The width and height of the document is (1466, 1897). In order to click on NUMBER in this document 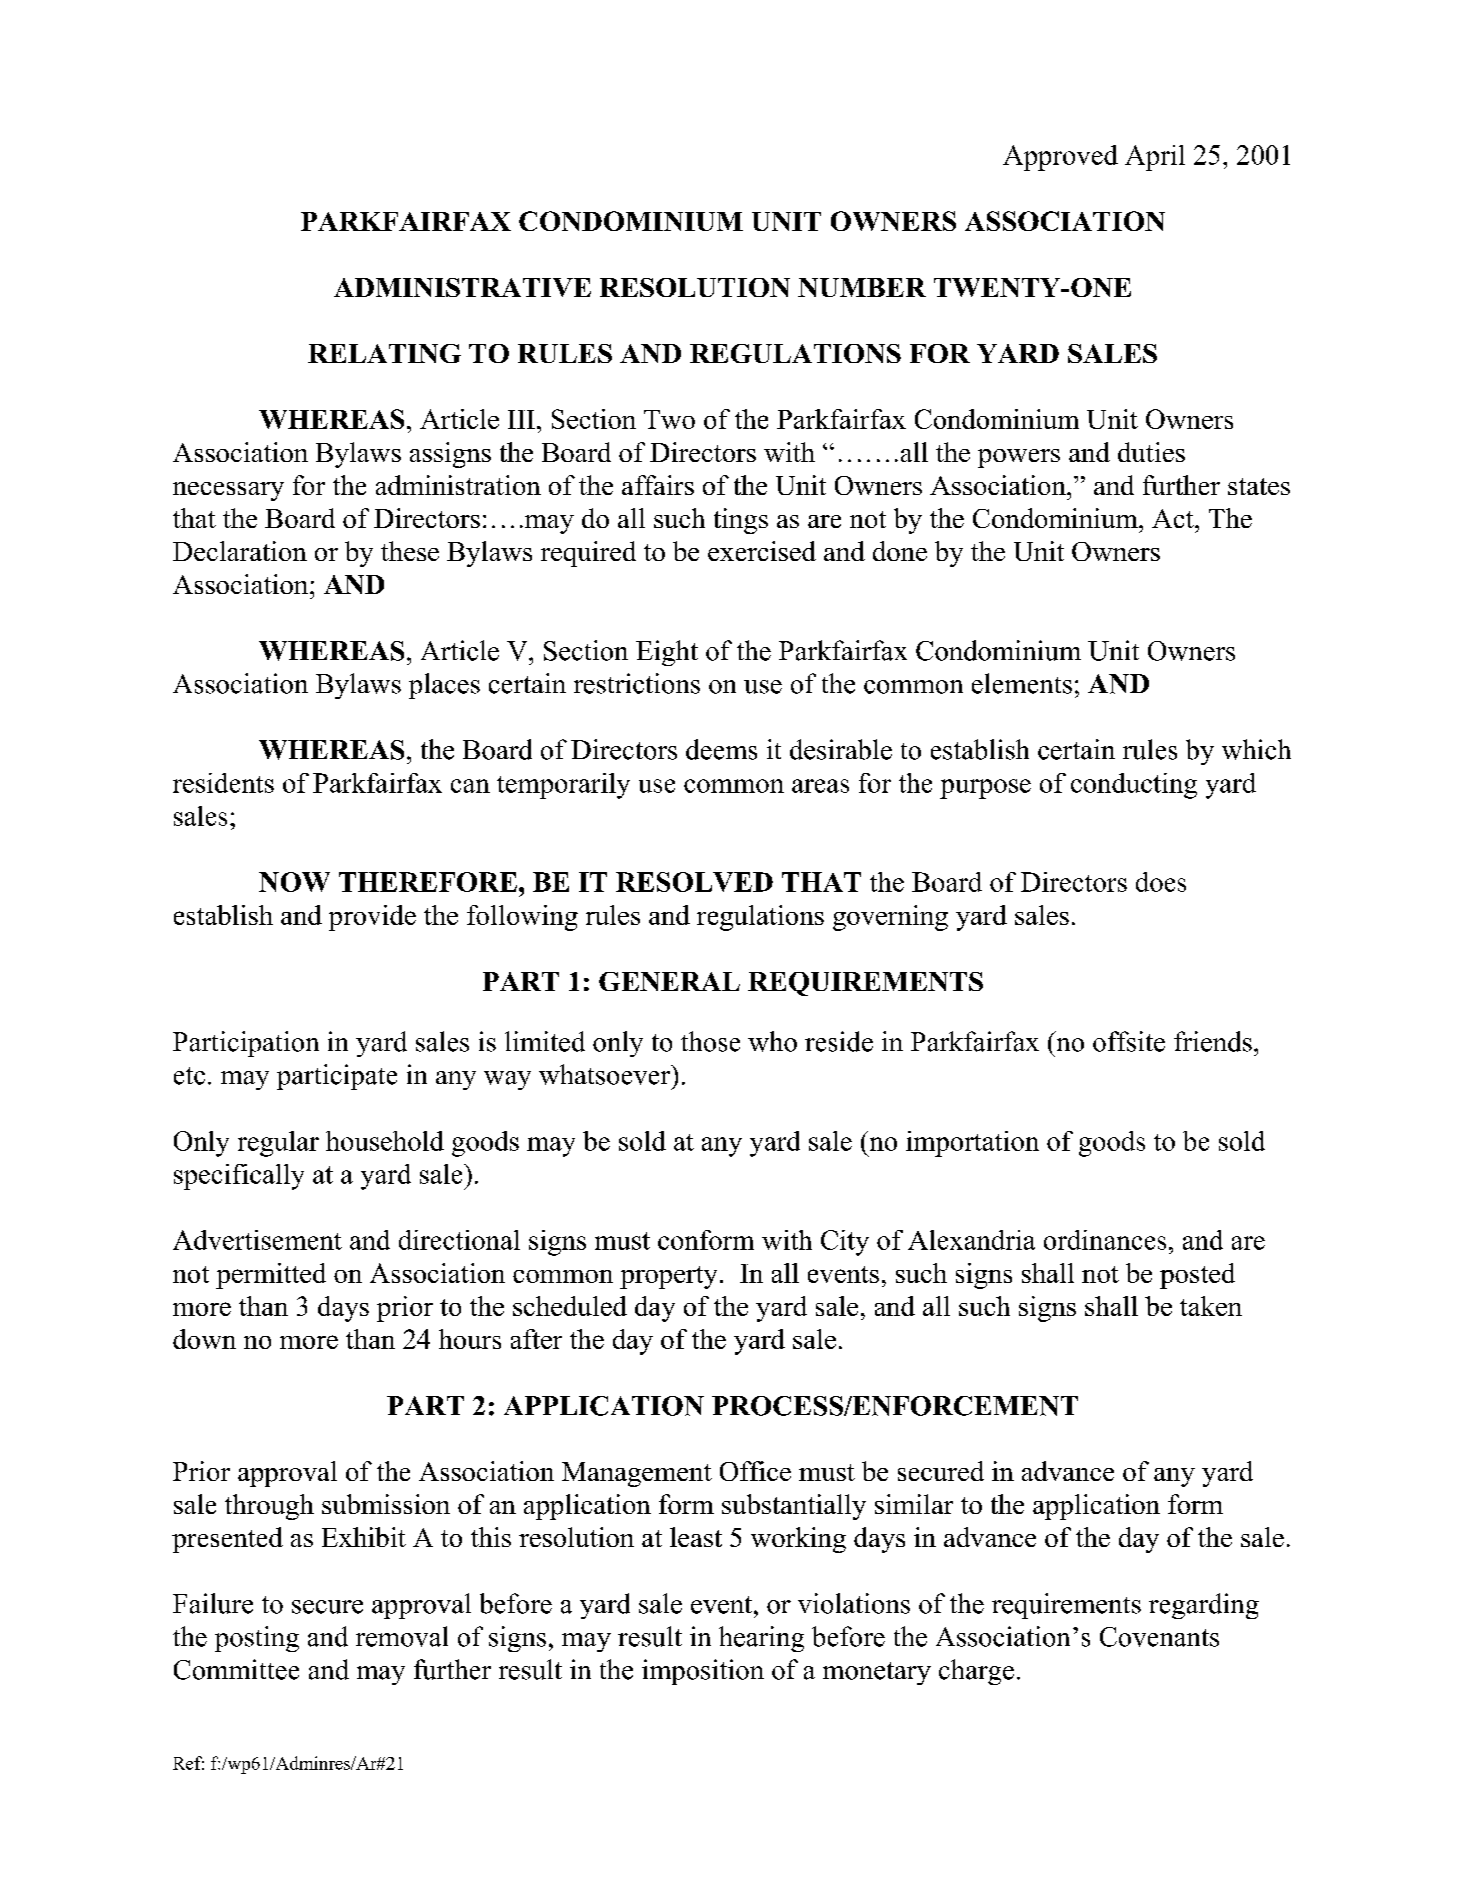, I will do `click(862, 287)`.
